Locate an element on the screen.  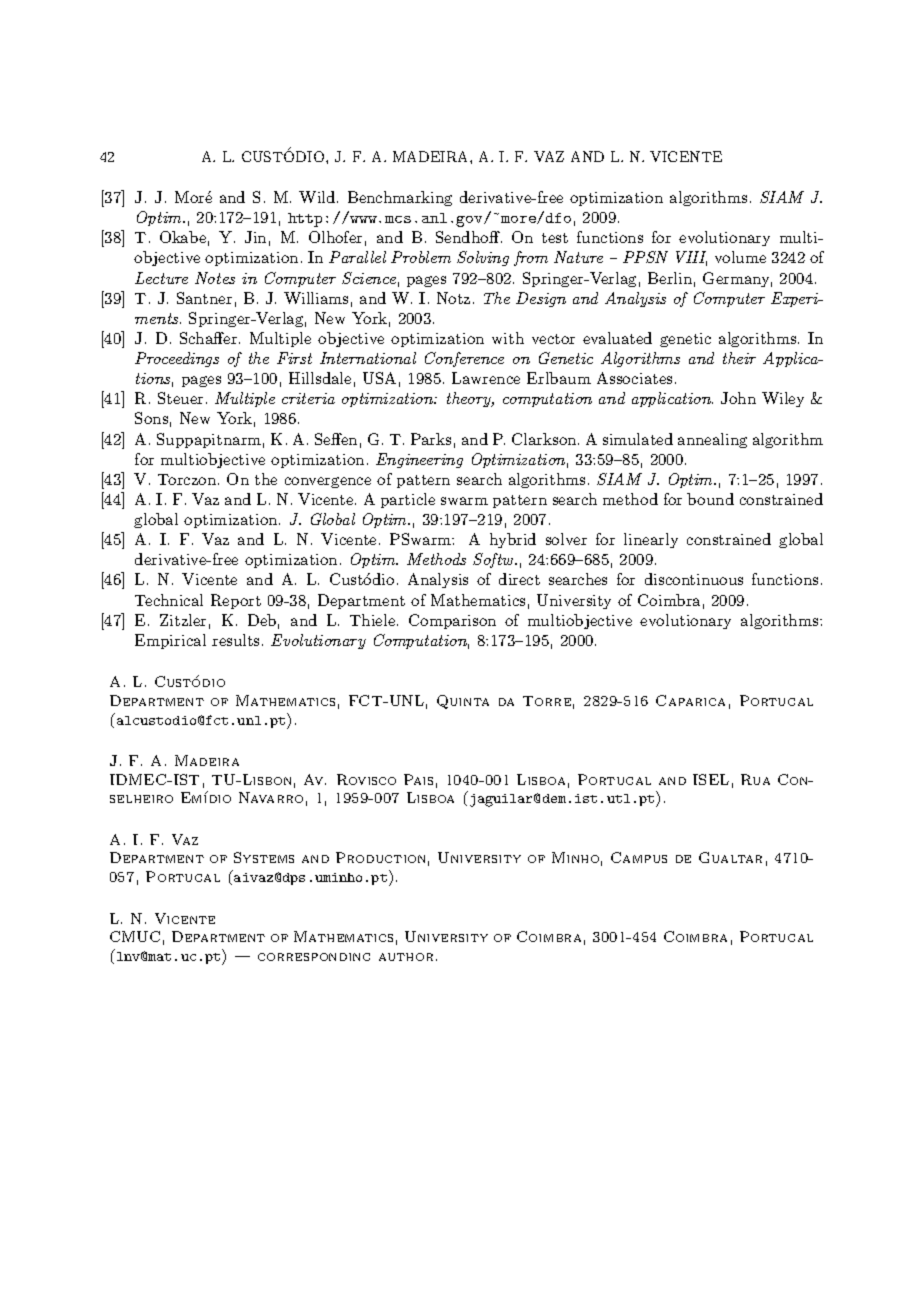
VIII is located at coordinates (691, 258).
